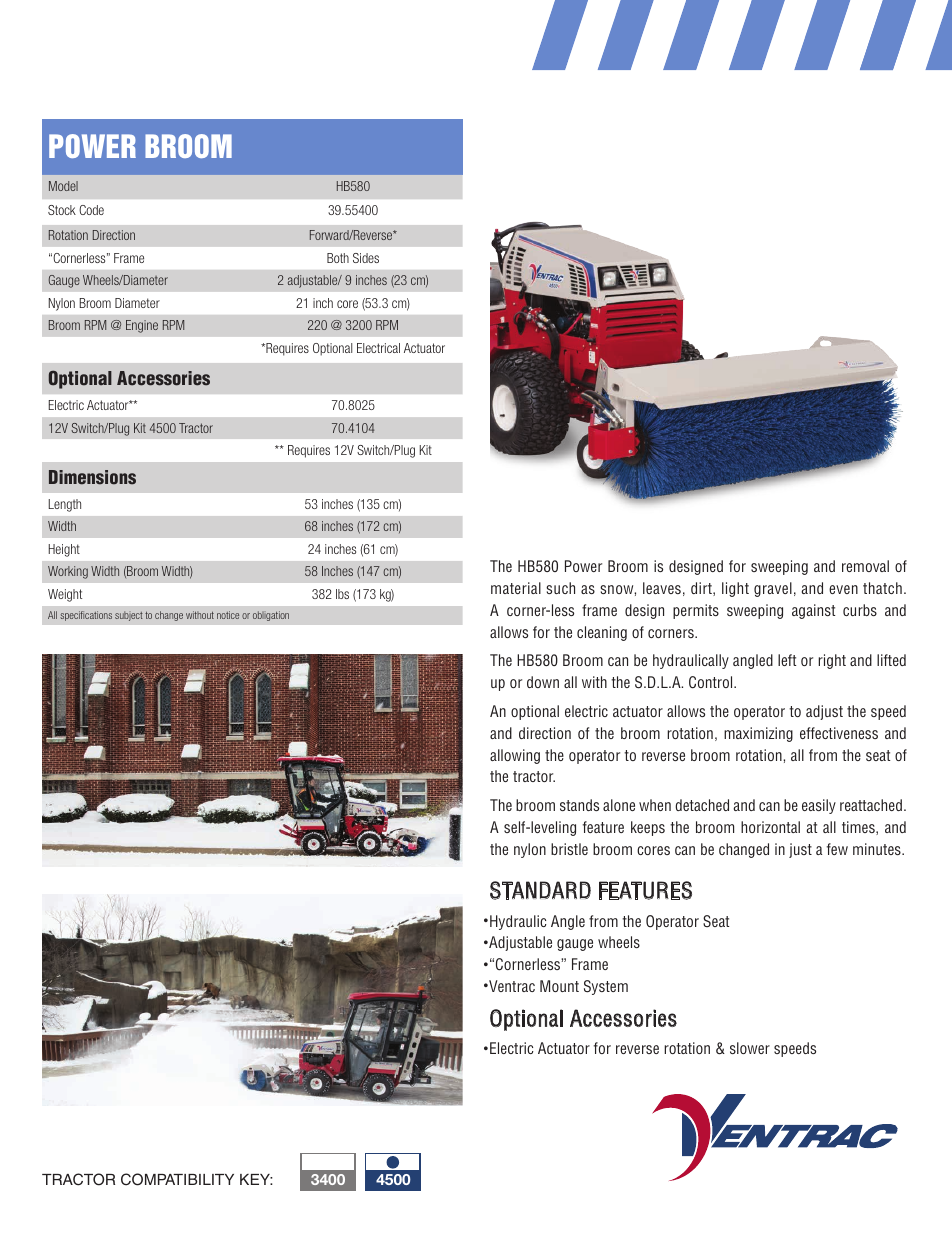 The image size is (952, 1233). I want to click on subject, so click(129, 616).
